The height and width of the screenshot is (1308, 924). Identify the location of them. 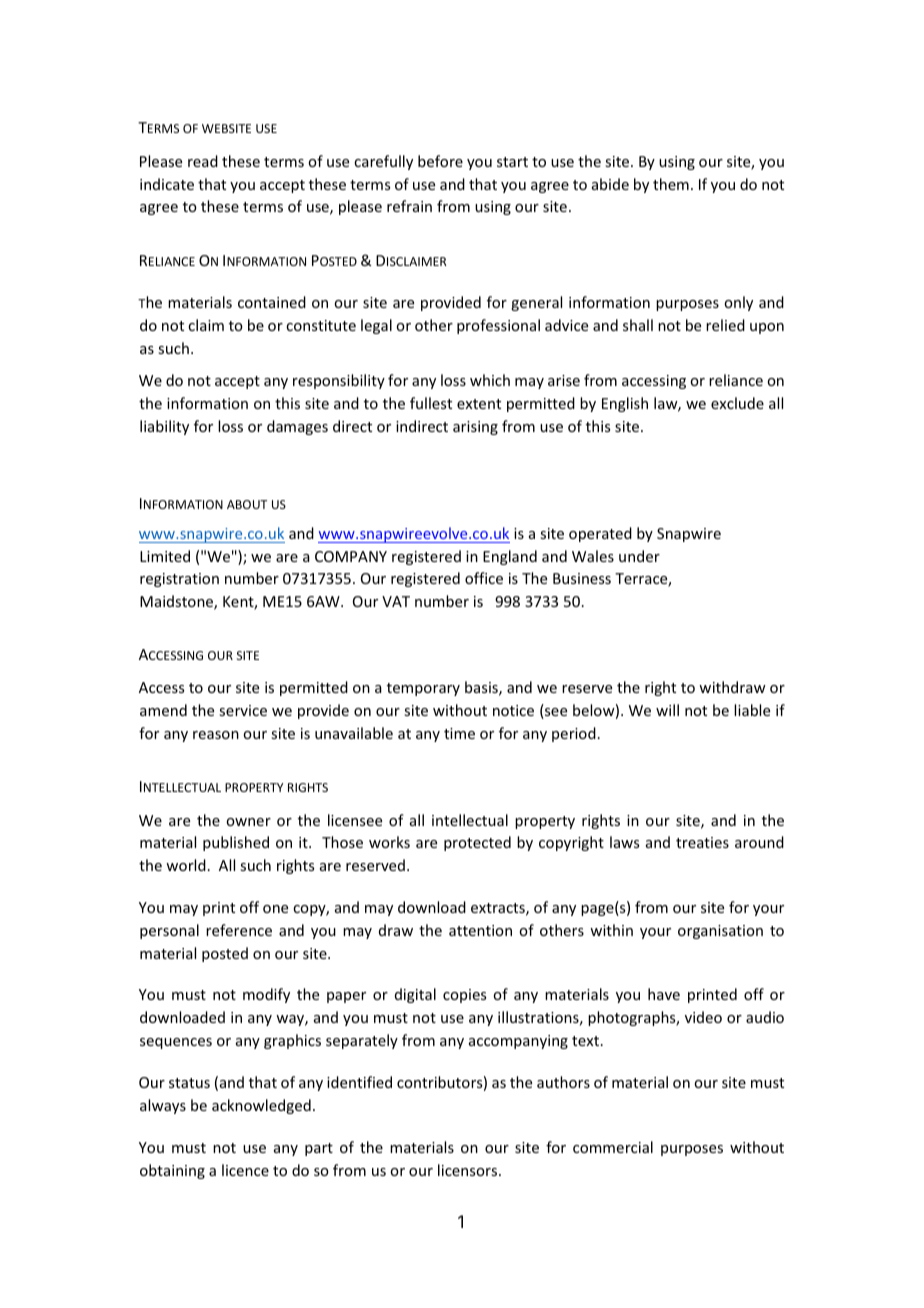
(671, 184).
